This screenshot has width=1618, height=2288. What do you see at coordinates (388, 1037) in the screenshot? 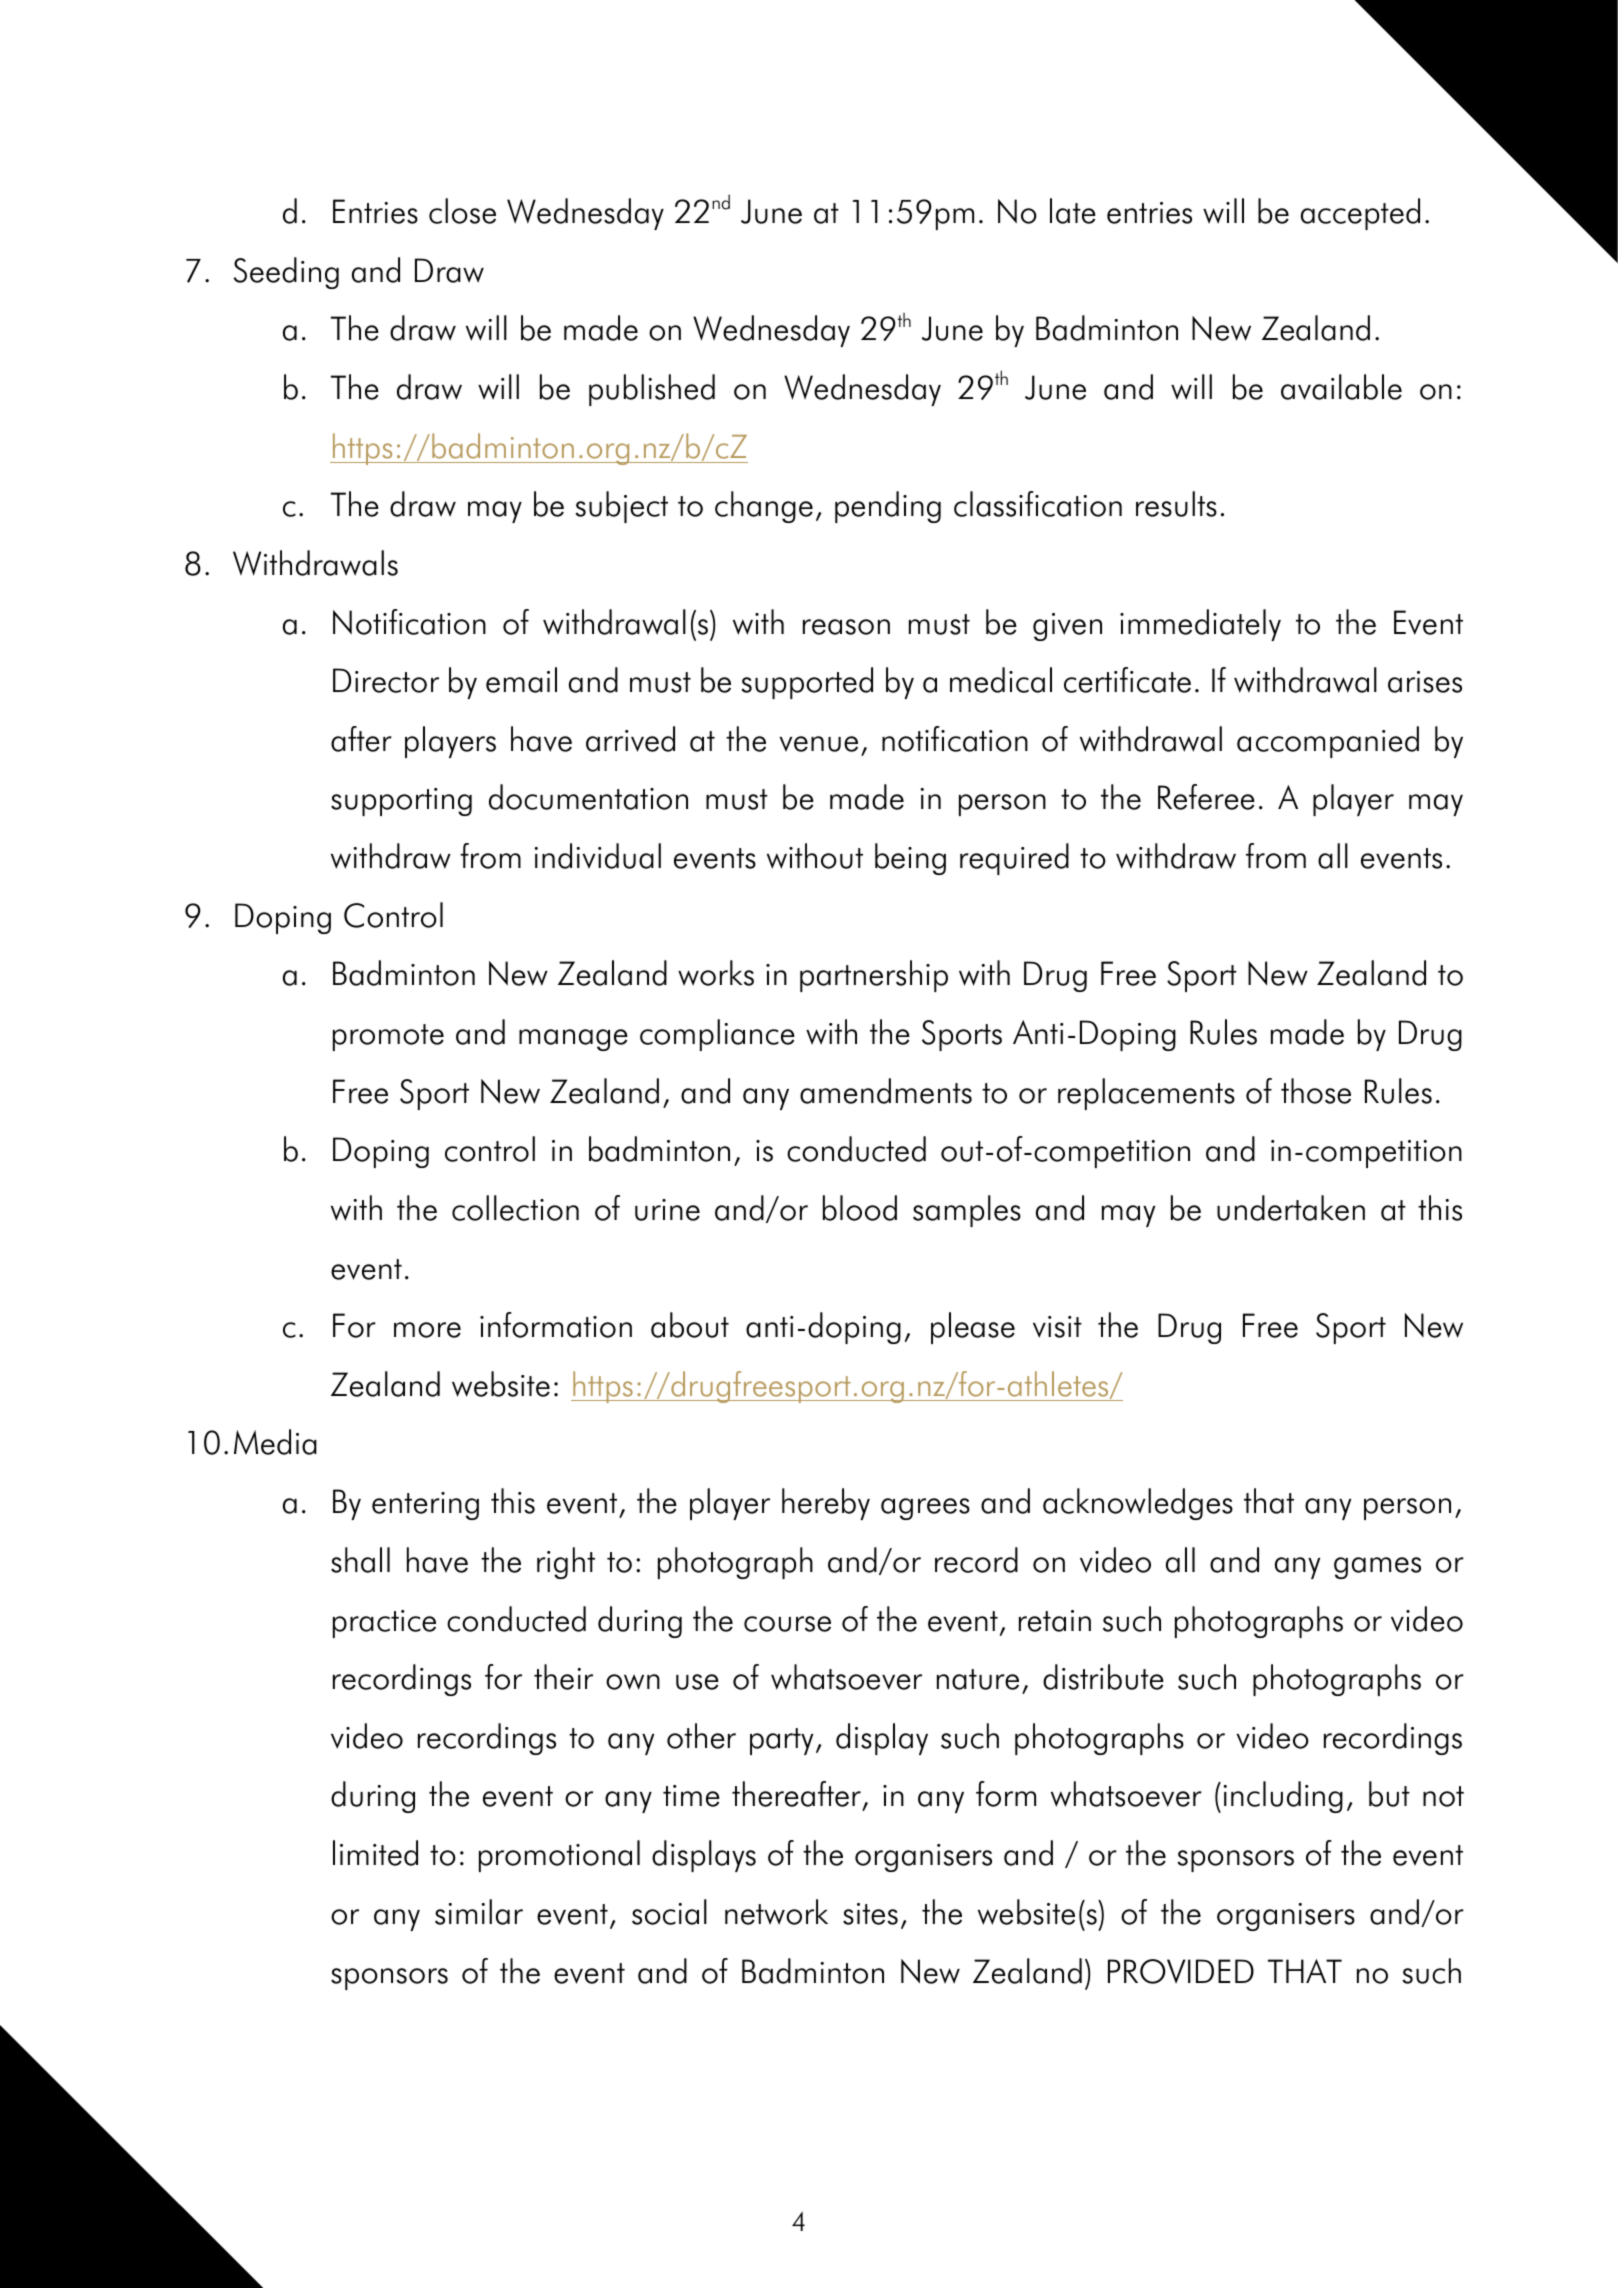
I see `promote` at bounding box center [388, 1037].
